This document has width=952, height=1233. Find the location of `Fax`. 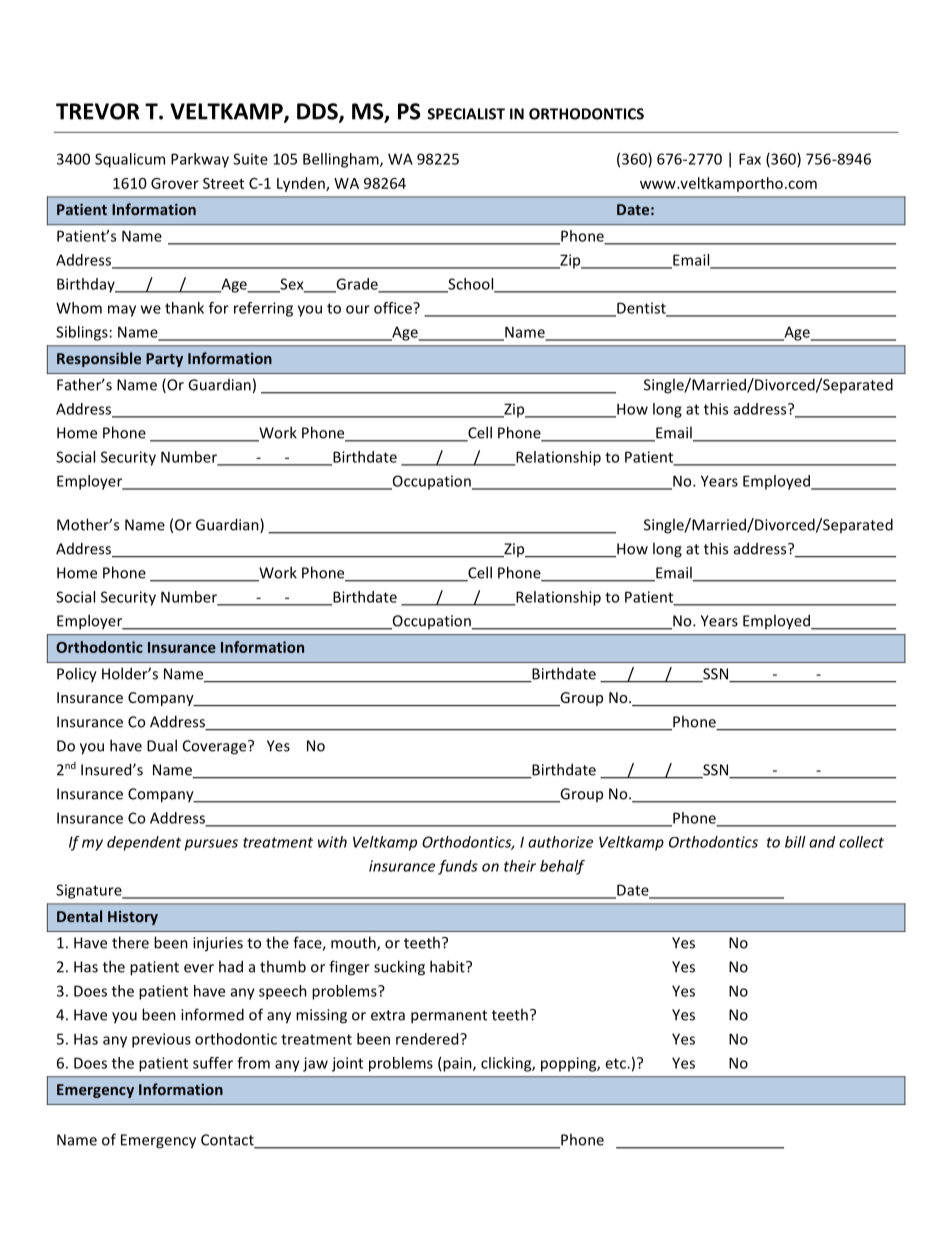

Fax is located at coordinates (750, 159).
